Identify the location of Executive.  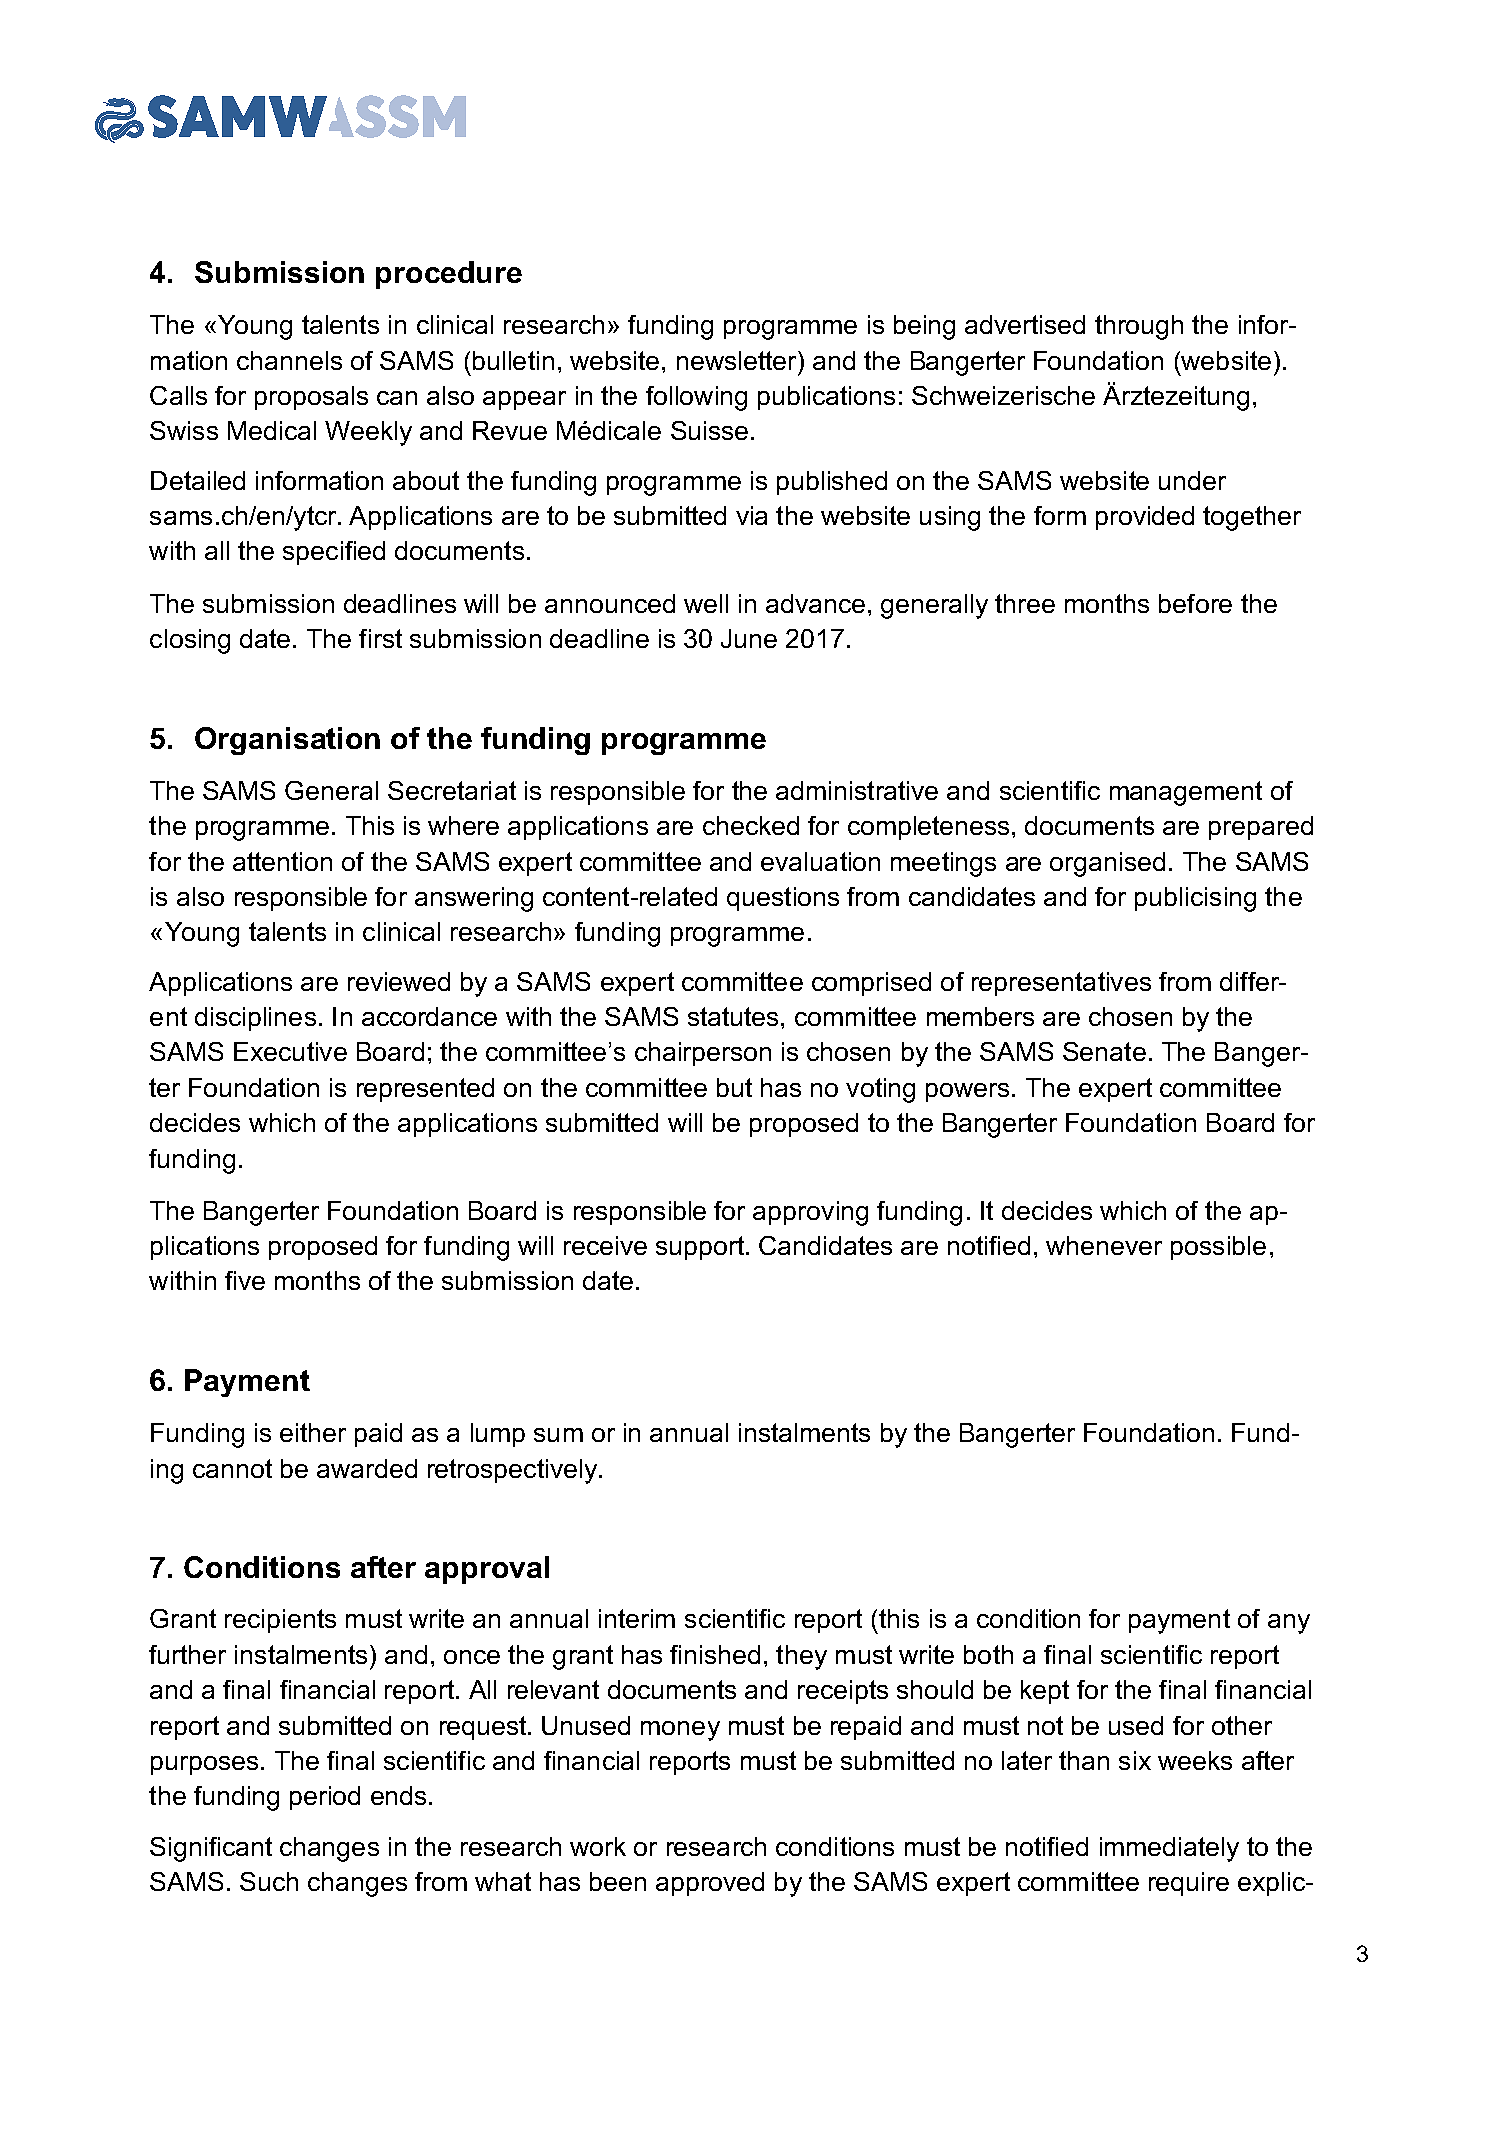
(290, 1051).
